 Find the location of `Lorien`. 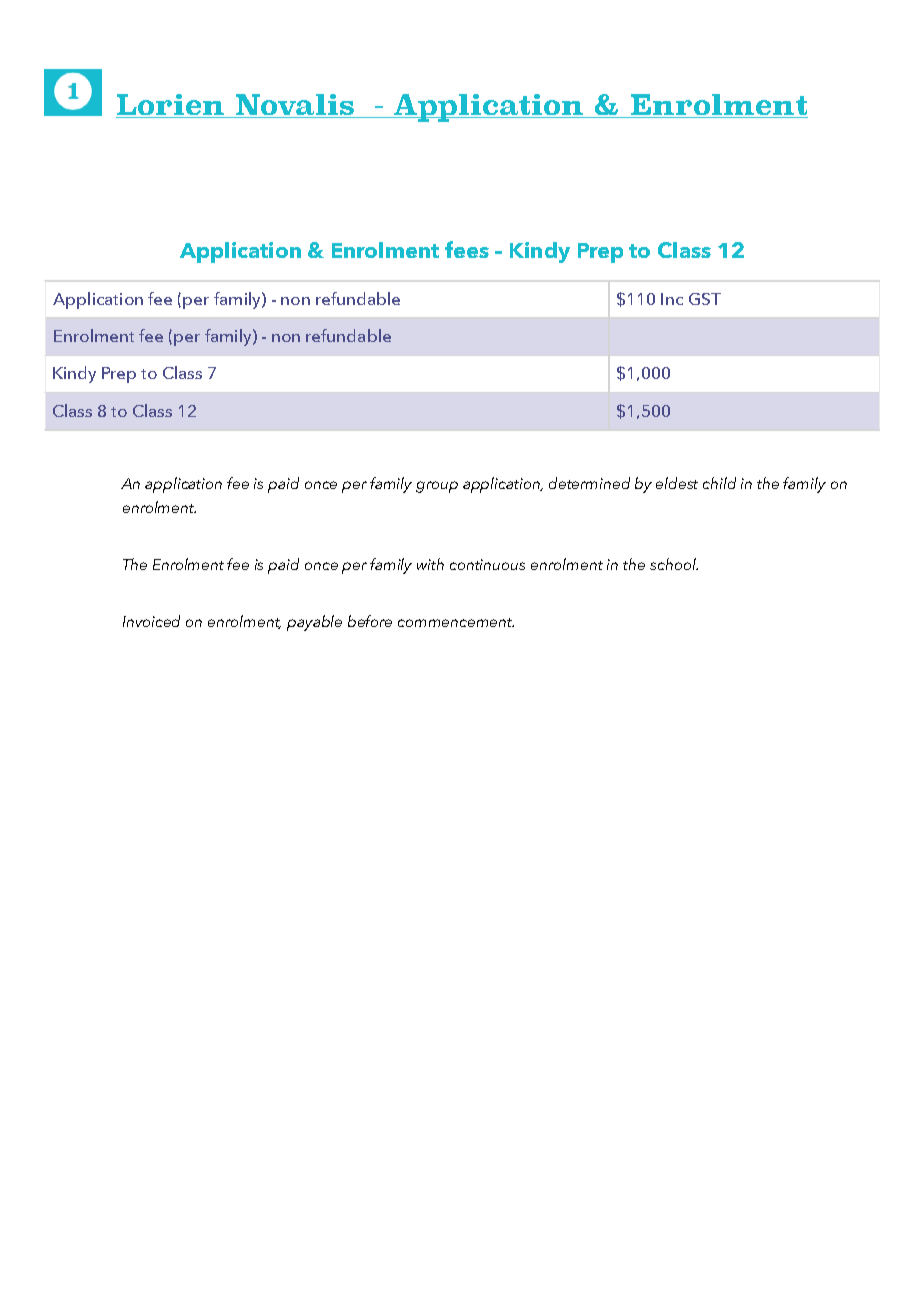

Lorien is located at coordinates (171, 106).
